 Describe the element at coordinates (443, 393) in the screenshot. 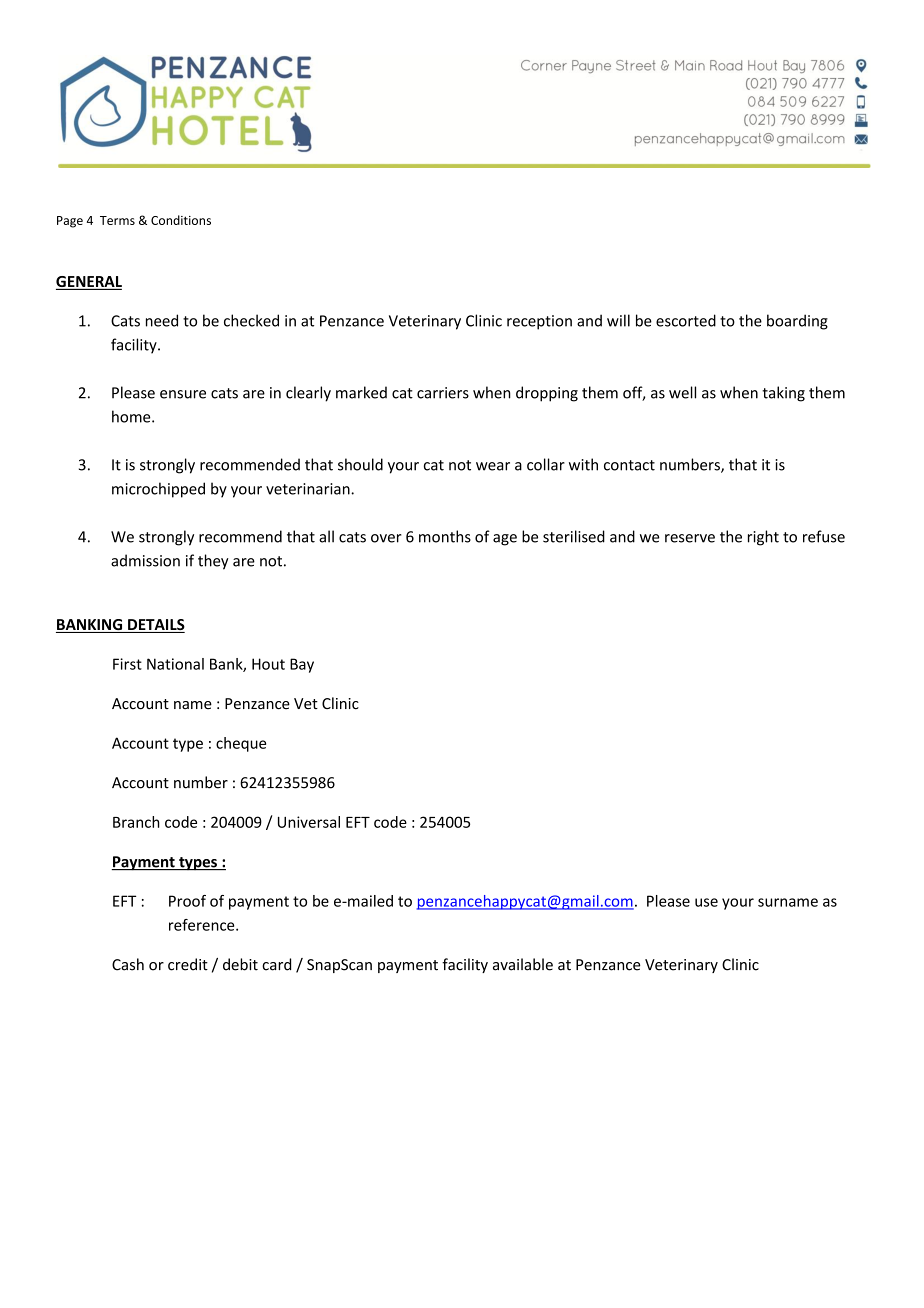

I see `carriers` at that location.
